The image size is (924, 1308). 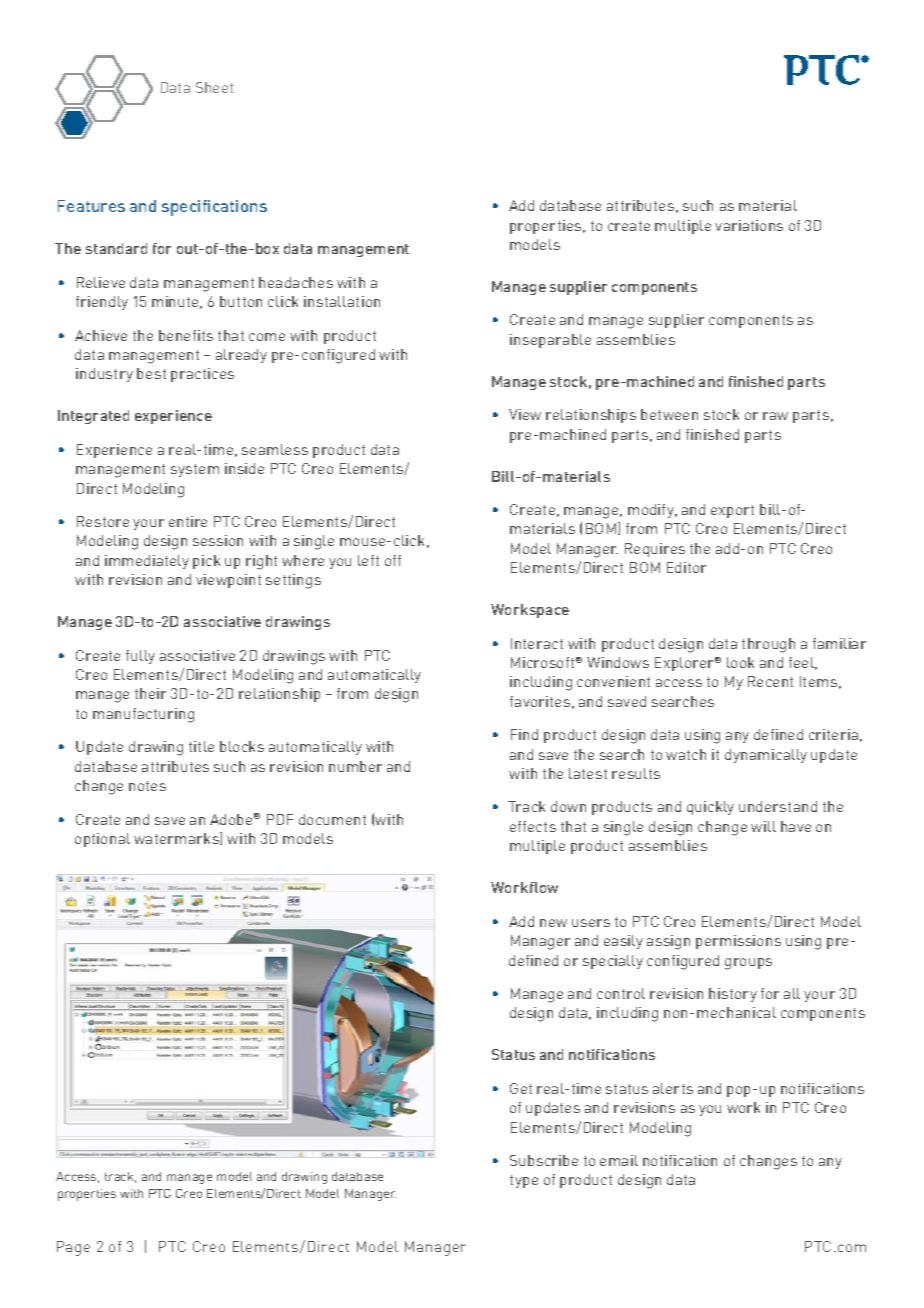 I want to click on dynamically, so click(x=766, y=756).
